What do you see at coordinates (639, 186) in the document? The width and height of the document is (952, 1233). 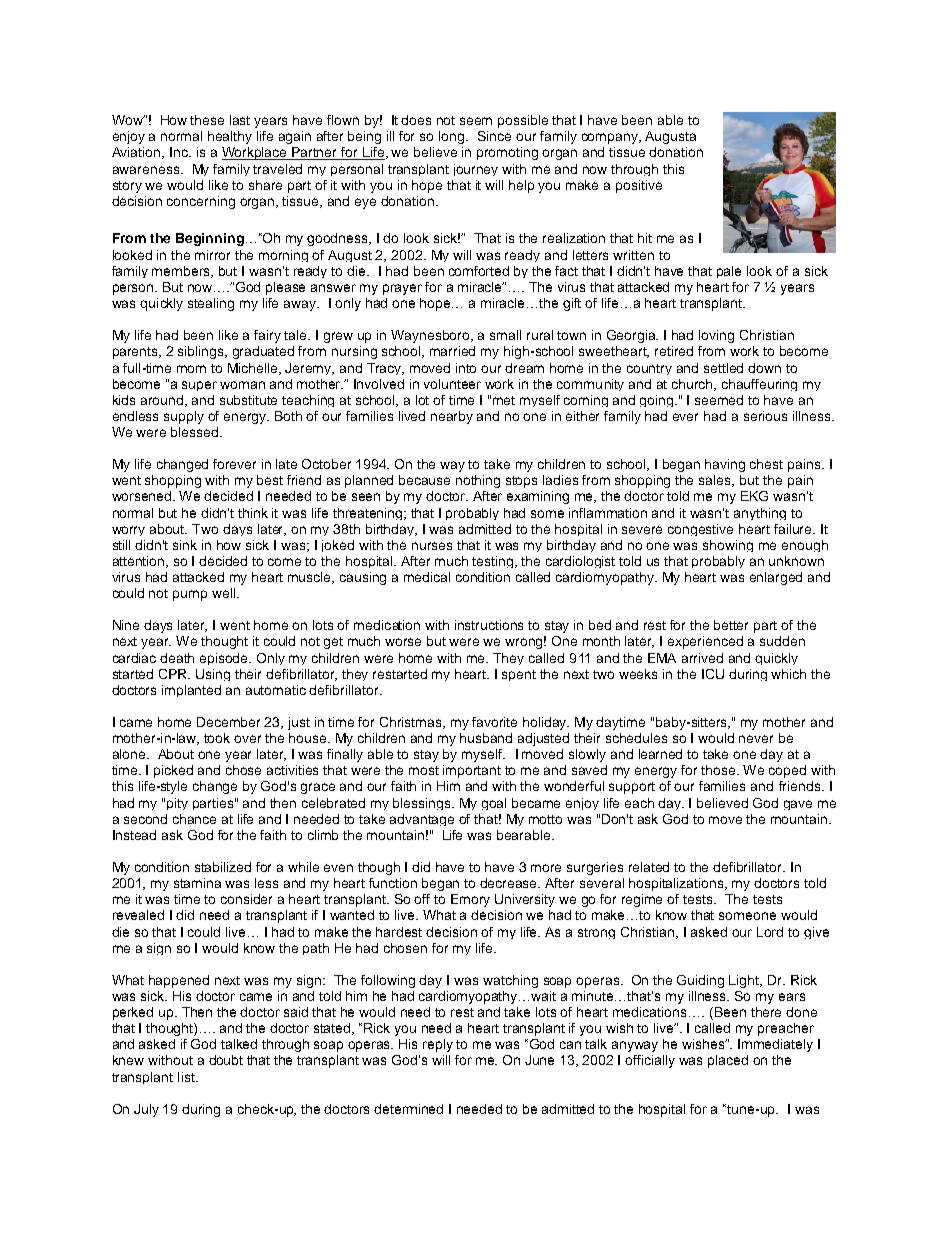 I see `positive` at bounding box center [639, 186].
